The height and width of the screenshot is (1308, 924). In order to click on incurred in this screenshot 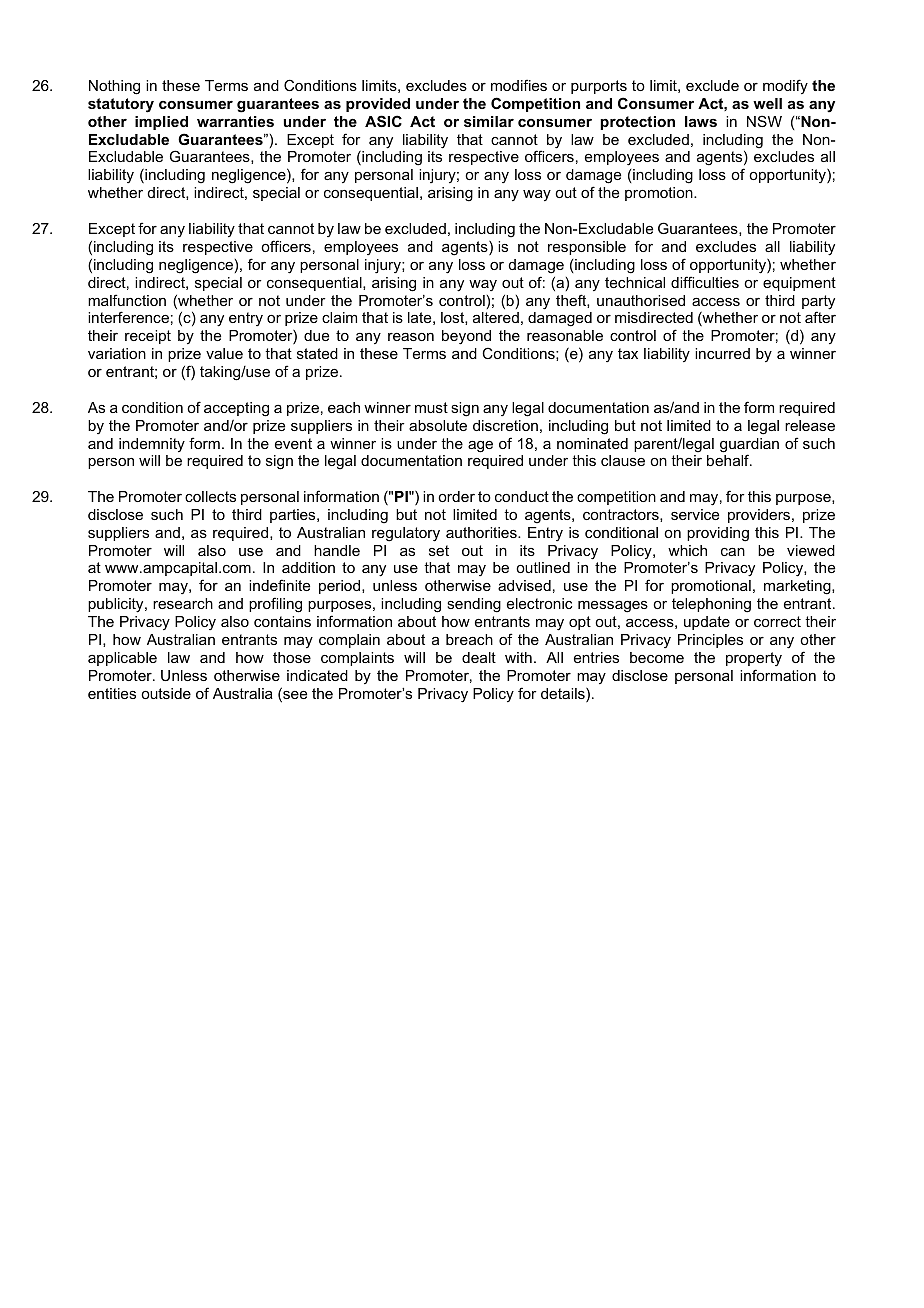, I will do `click(722, 353)`.
